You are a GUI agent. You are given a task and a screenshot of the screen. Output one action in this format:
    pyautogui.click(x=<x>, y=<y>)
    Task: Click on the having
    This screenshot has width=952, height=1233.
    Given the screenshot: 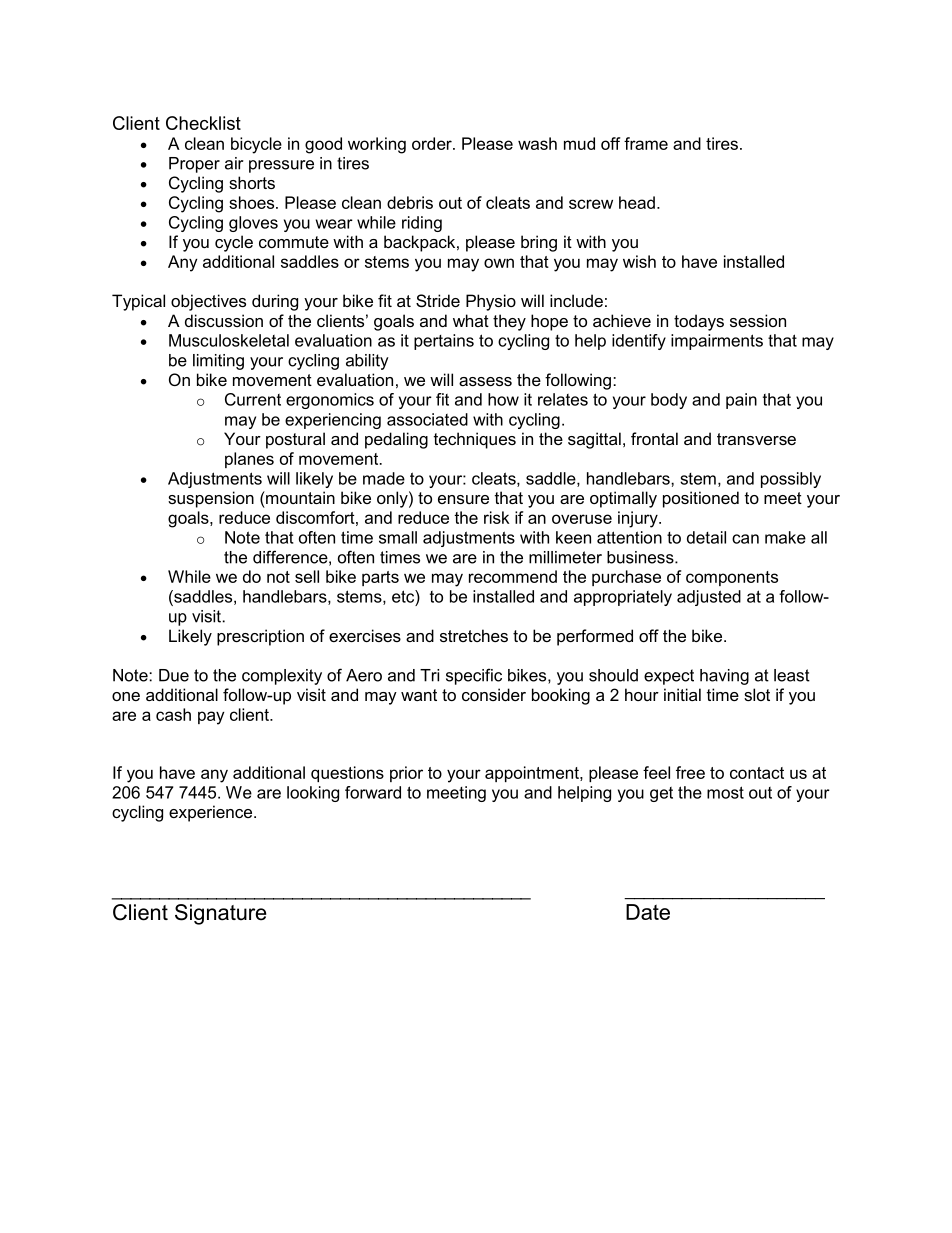 What is the action you would take?
    pyautogui.click(x=724, y=677)
